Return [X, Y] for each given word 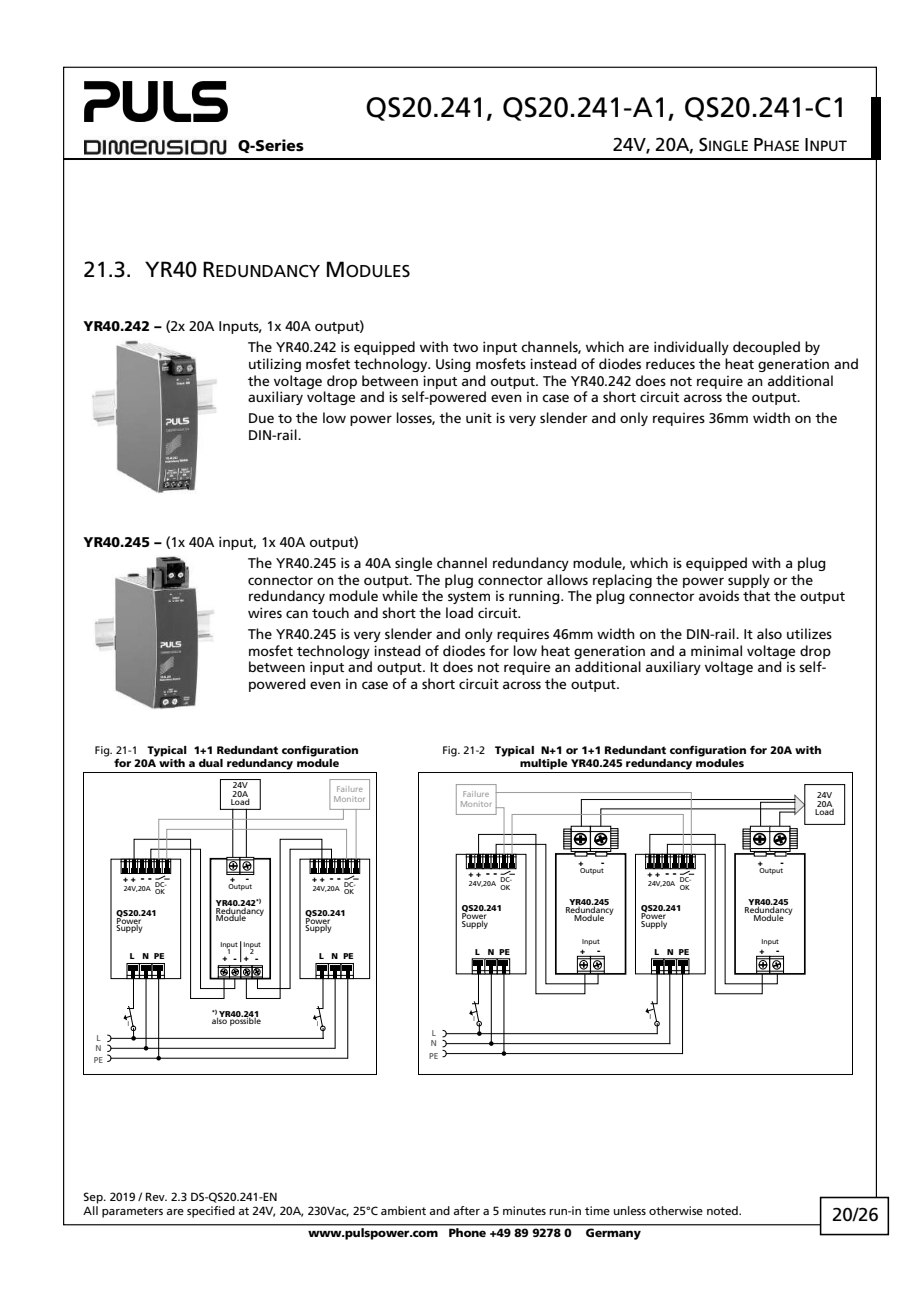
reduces [670, 363]
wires [265, 612]
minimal [716, 650]
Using [453, 365]
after [466, 1210]
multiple [544, 764]
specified [211, 1212]
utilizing [275, 365]
